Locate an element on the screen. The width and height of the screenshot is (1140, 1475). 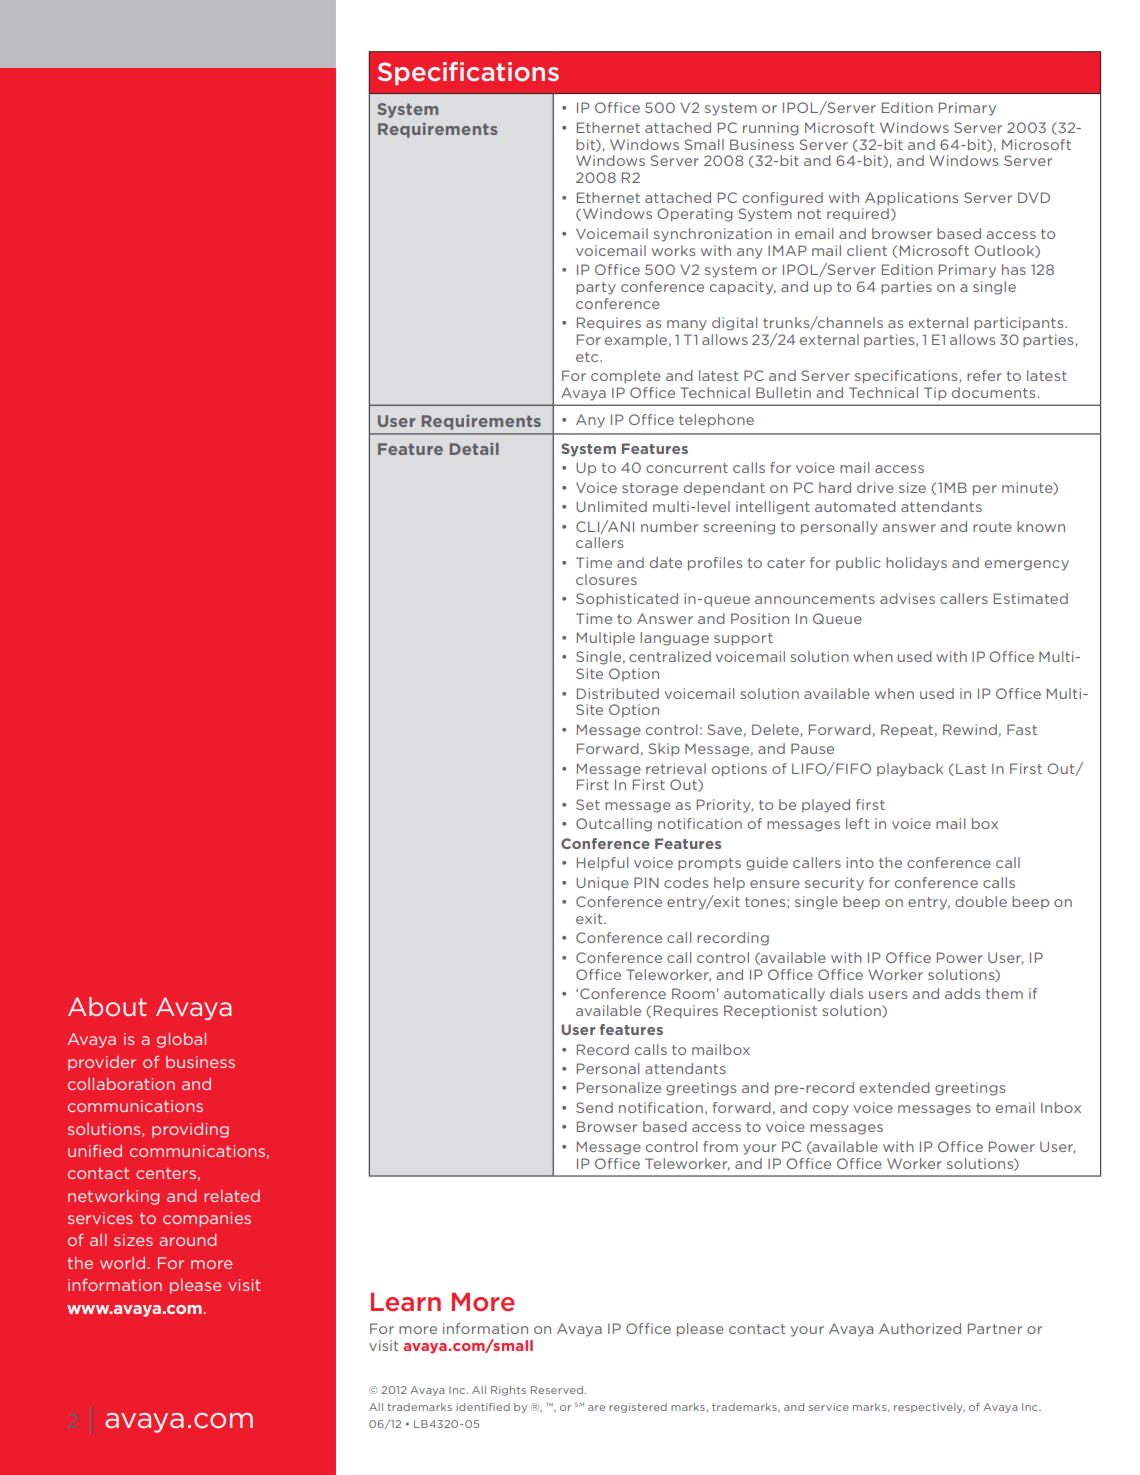
About is located at coordinates (107, 1006).
